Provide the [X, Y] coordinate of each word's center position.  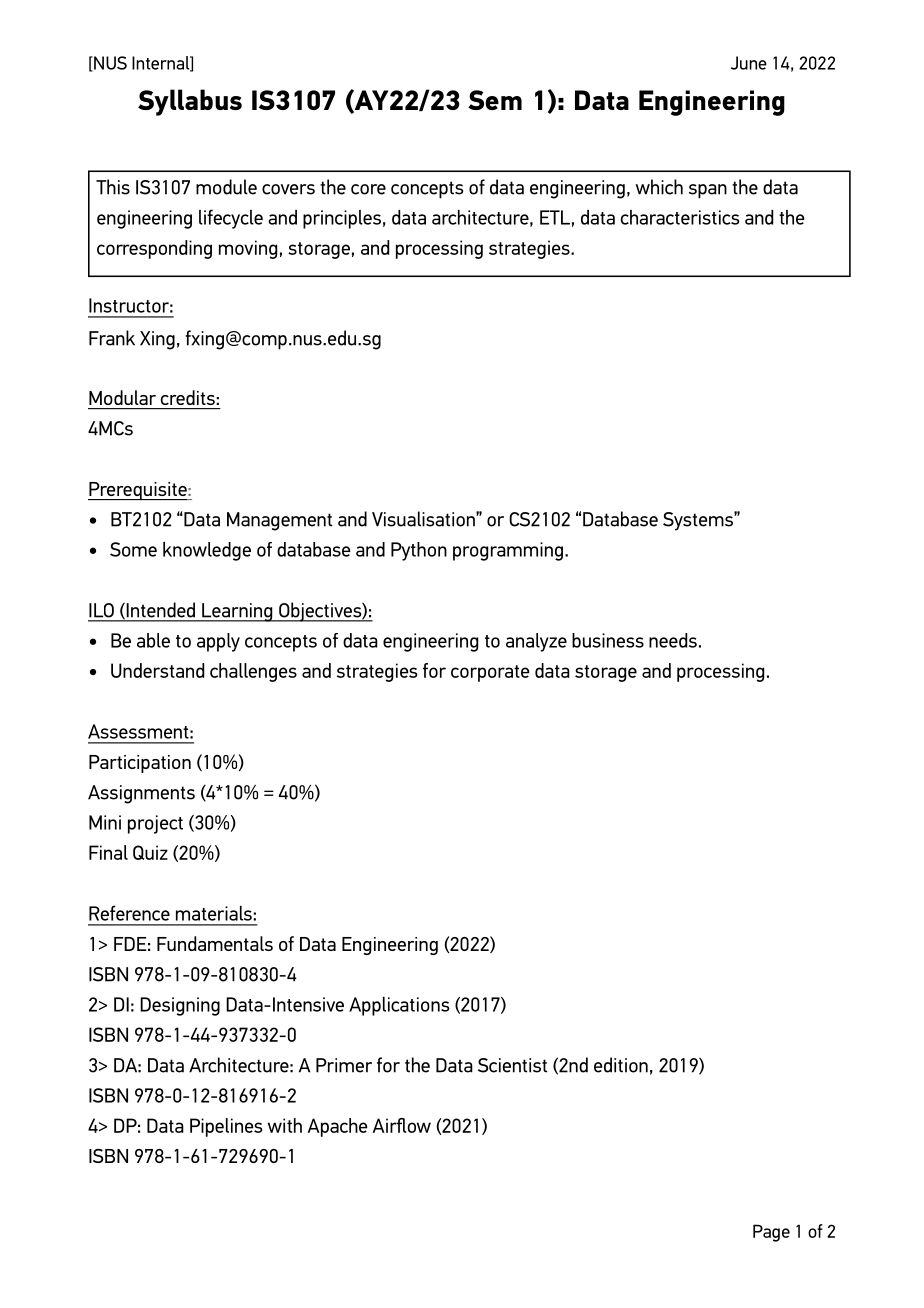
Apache [338, 1127]
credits [188, 397]
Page [771, 1233]
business [608, 640]
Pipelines [226, 1127]
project [155, 824]
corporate [490, 673]
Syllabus [190, 102]
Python [419, 551]
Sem [495, 100]
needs [673, 640]
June [749, 63]
